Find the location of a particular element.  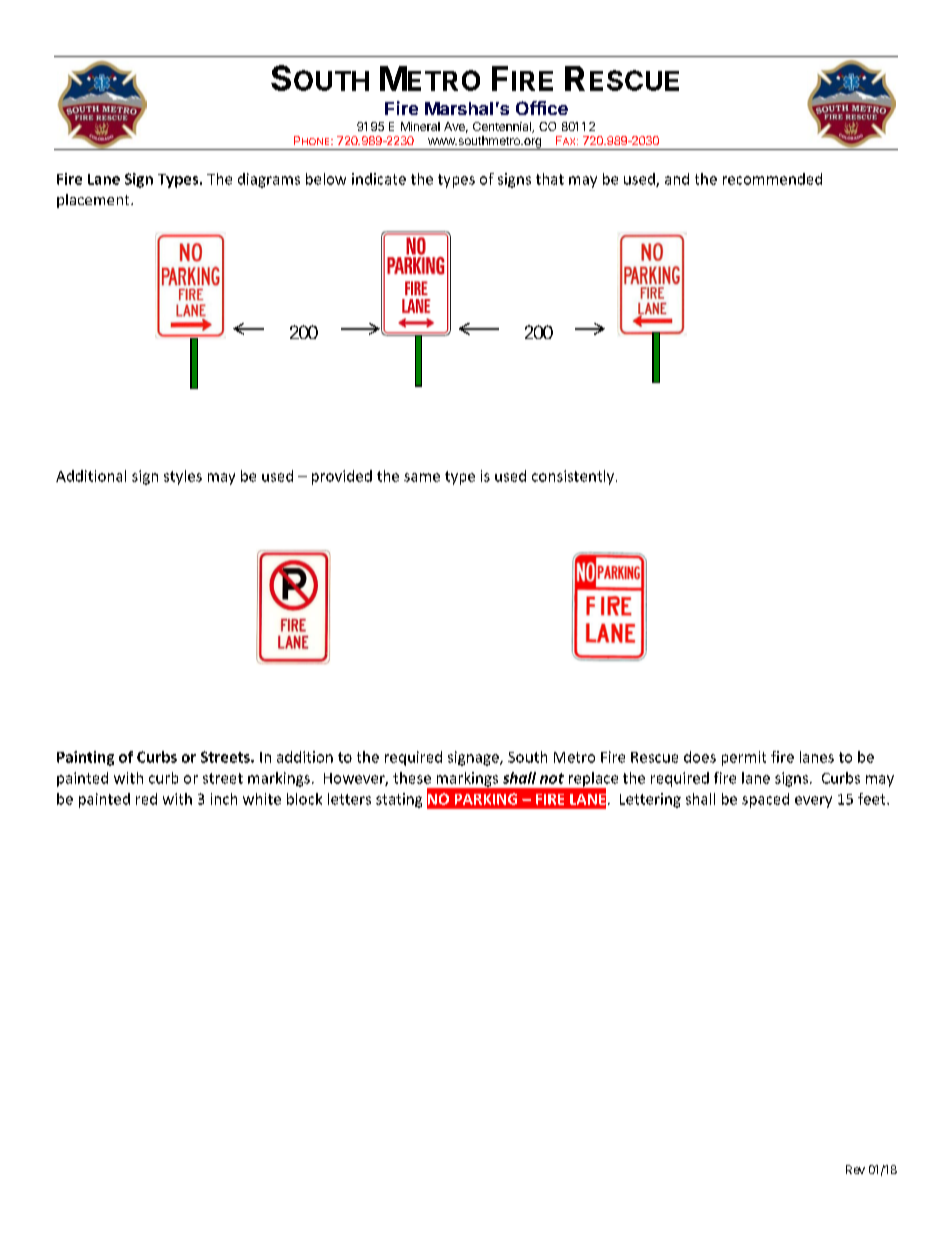

Painting is located at coordinates (85, 758).
